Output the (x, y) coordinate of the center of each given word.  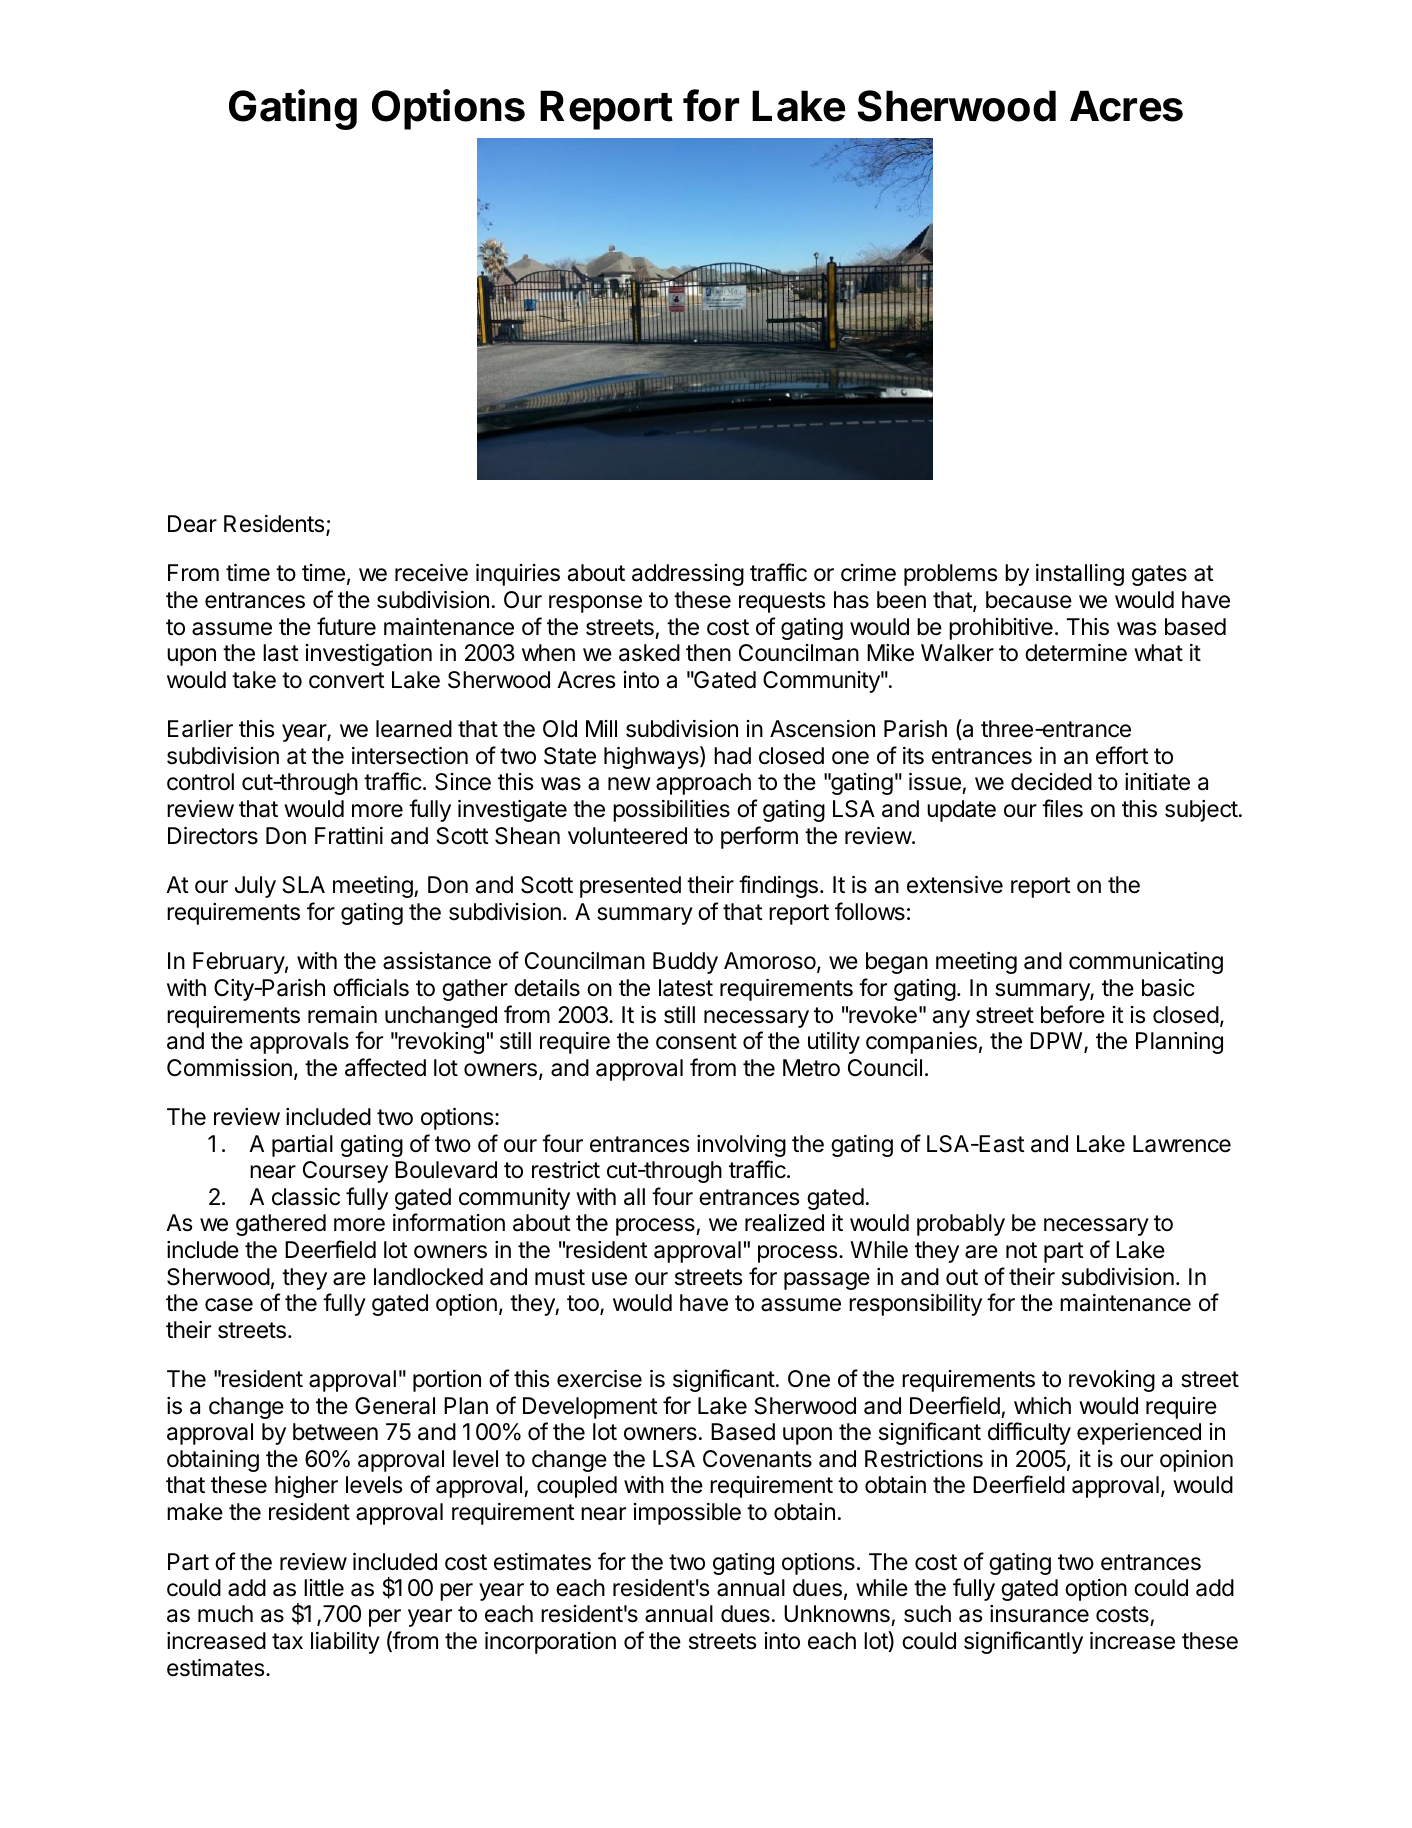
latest (686, 988)
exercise (599, 1379)
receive (431, 573)
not (1021, 1250)
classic (306, 1197)
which (1042, 1406)
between (335, 1432)
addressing (688, 575)
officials (371, 987)
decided (1051, 782)
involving (741, 1146)
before (1073, 1014)
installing (1080, 575)
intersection (410, 756)
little (324, 1588)
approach (703, 784)
